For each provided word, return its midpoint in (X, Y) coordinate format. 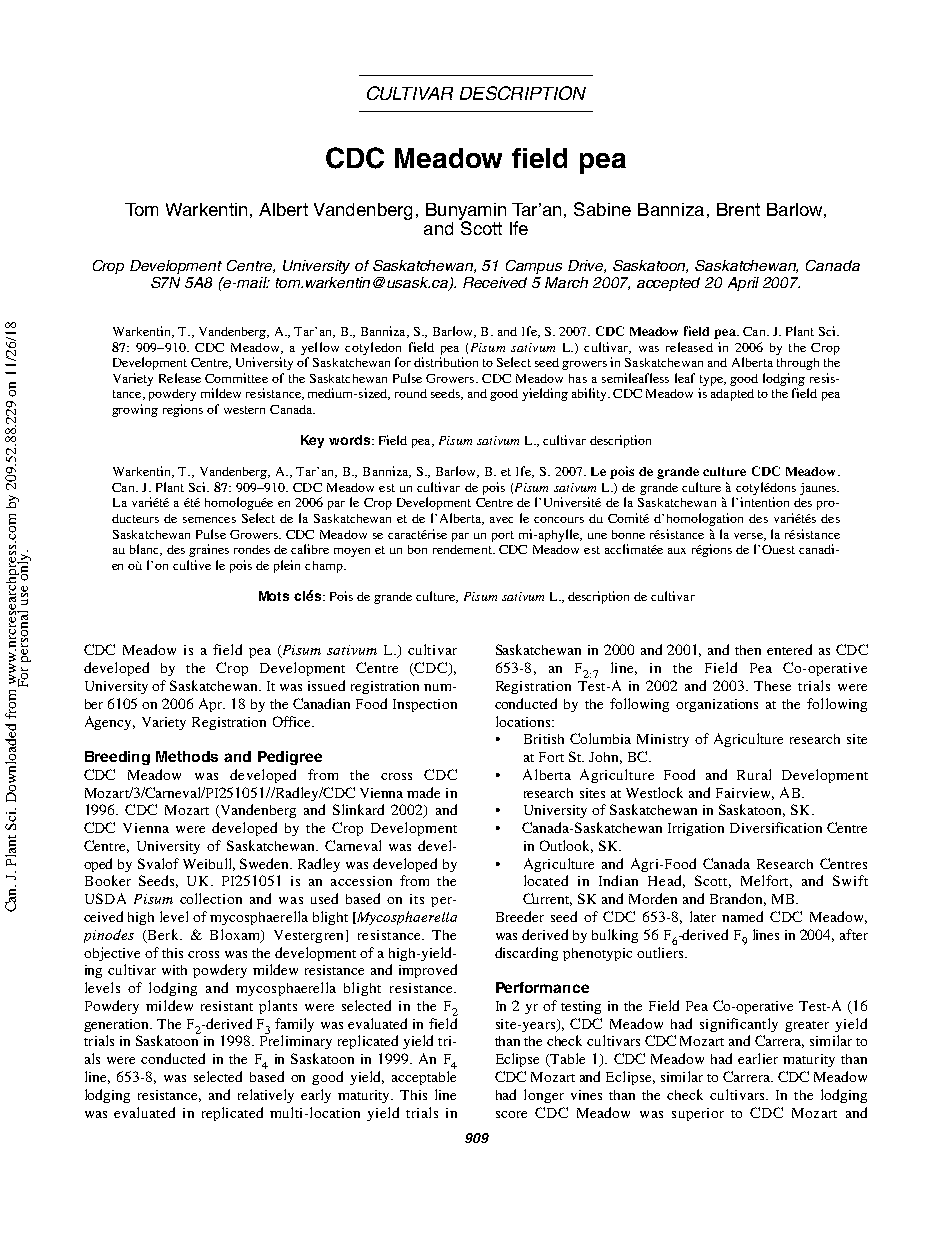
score (511, 1114)
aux (677, 551)
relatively (266, 1096)
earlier (758, 1058)
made (423, 792)
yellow (320, 348)
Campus (534, 267)
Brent (738, 209)
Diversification (776, 827)
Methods (187, 756)
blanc (145, 550)
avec (501, 520)
